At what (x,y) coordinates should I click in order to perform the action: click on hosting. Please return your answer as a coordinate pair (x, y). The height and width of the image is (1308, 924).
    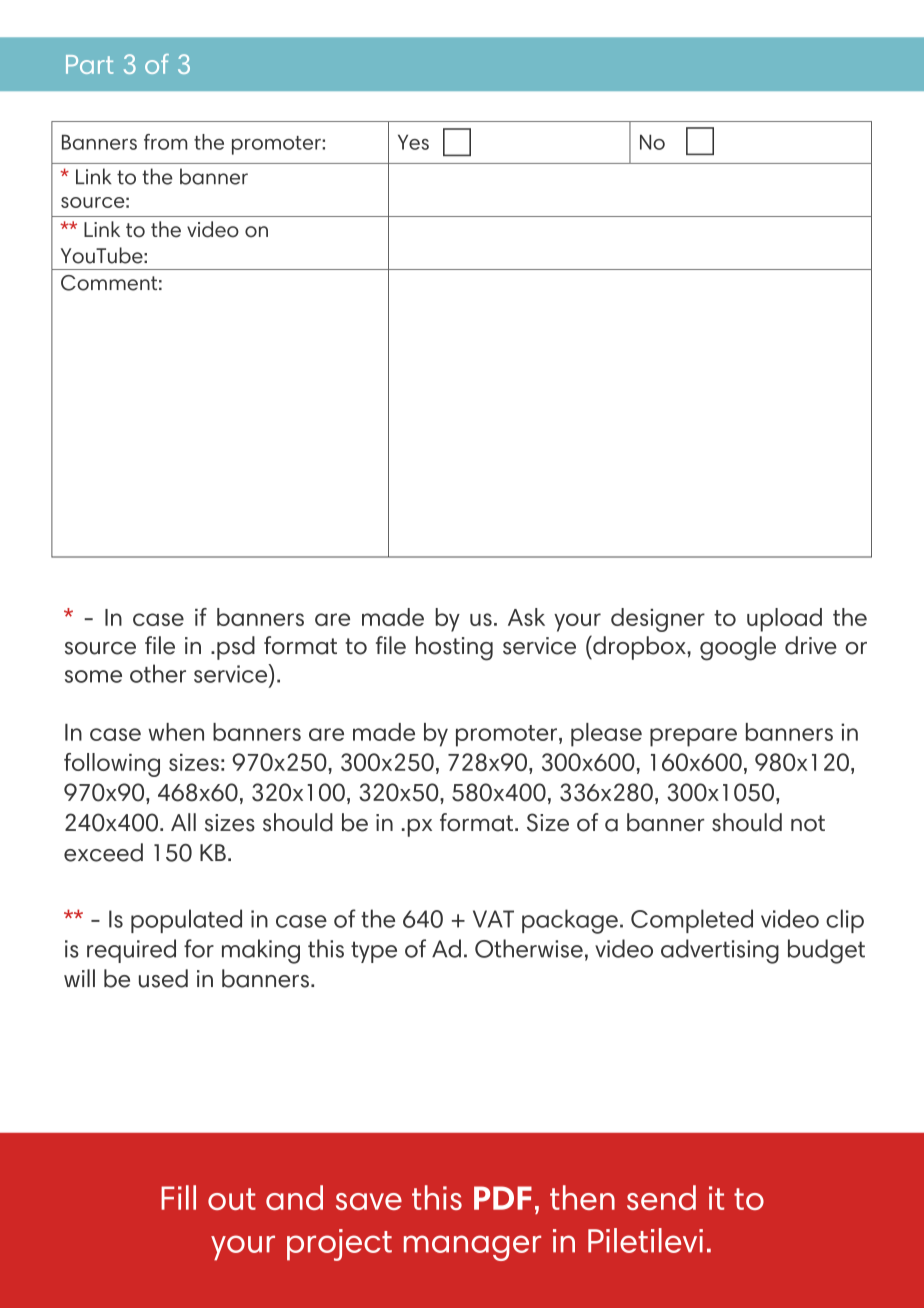
    Looking at the image, I should click on (454, 648).
